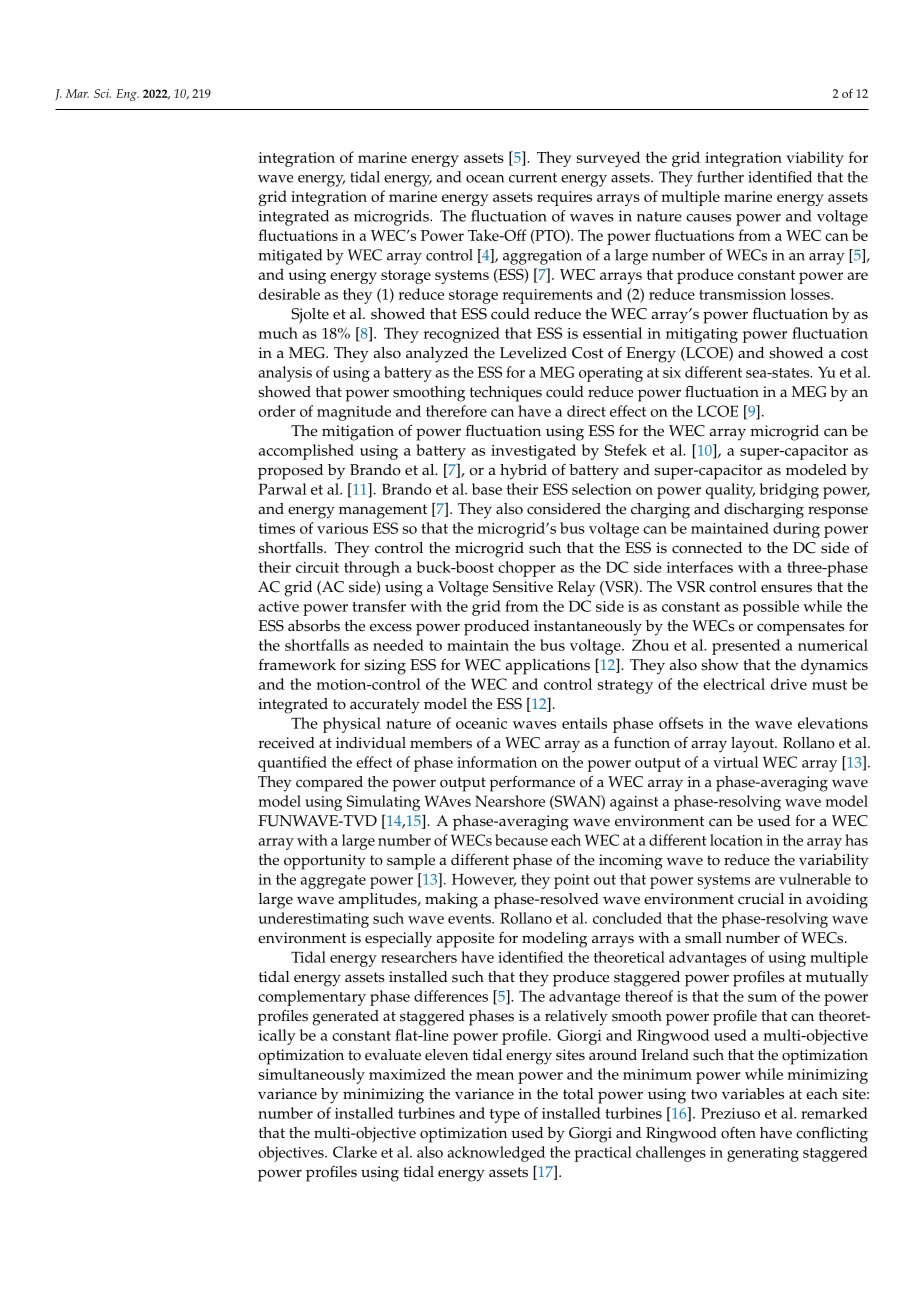 Image resolution: width=924 pixels, height=1308 pixels. Describe the element at coordinates (279, 606) in the document. I see `active` at that location.
